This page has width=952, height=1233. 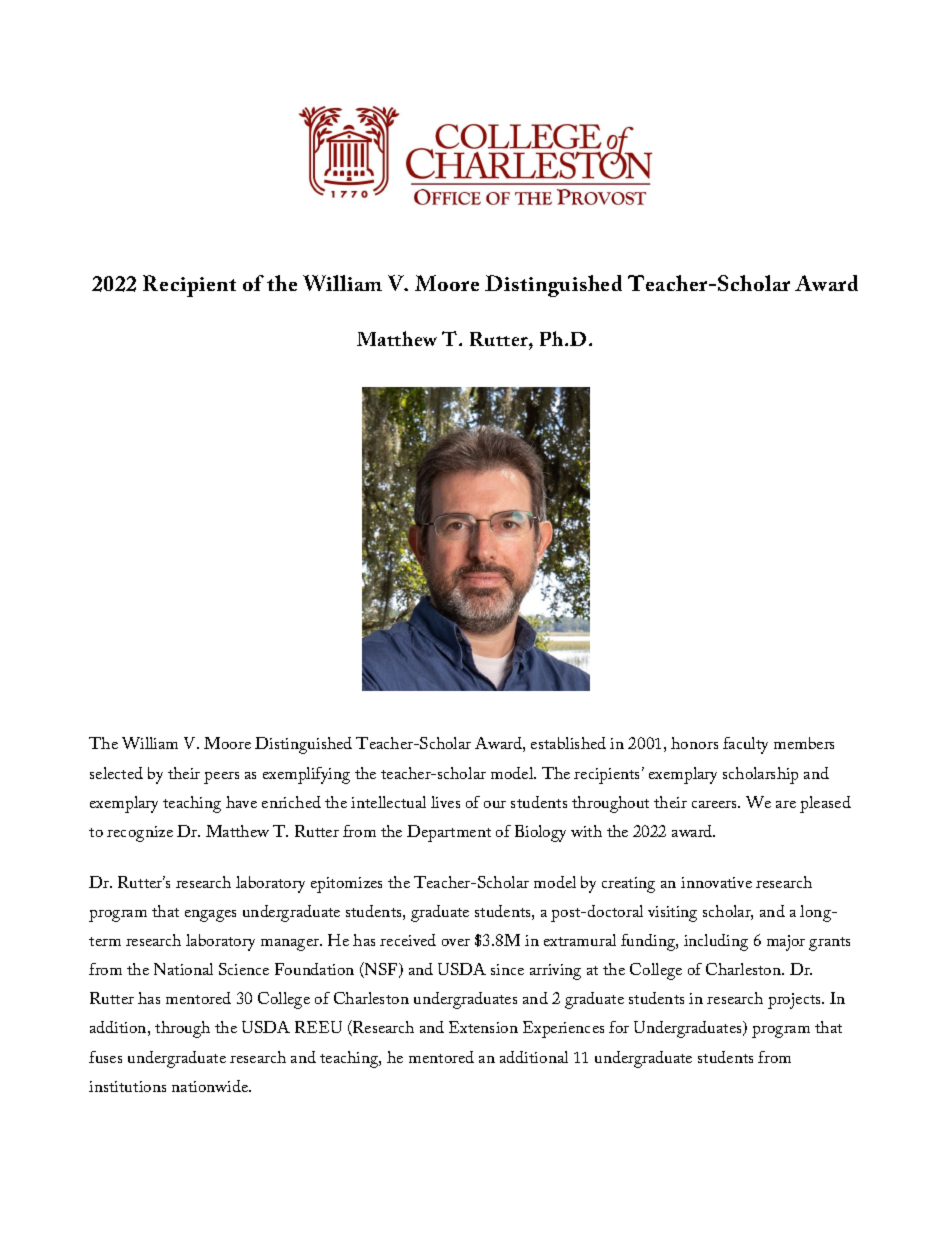 What do you see at coordinates (745, 745) in the page?
I see `faculty` at bounding box center [745, 745].
